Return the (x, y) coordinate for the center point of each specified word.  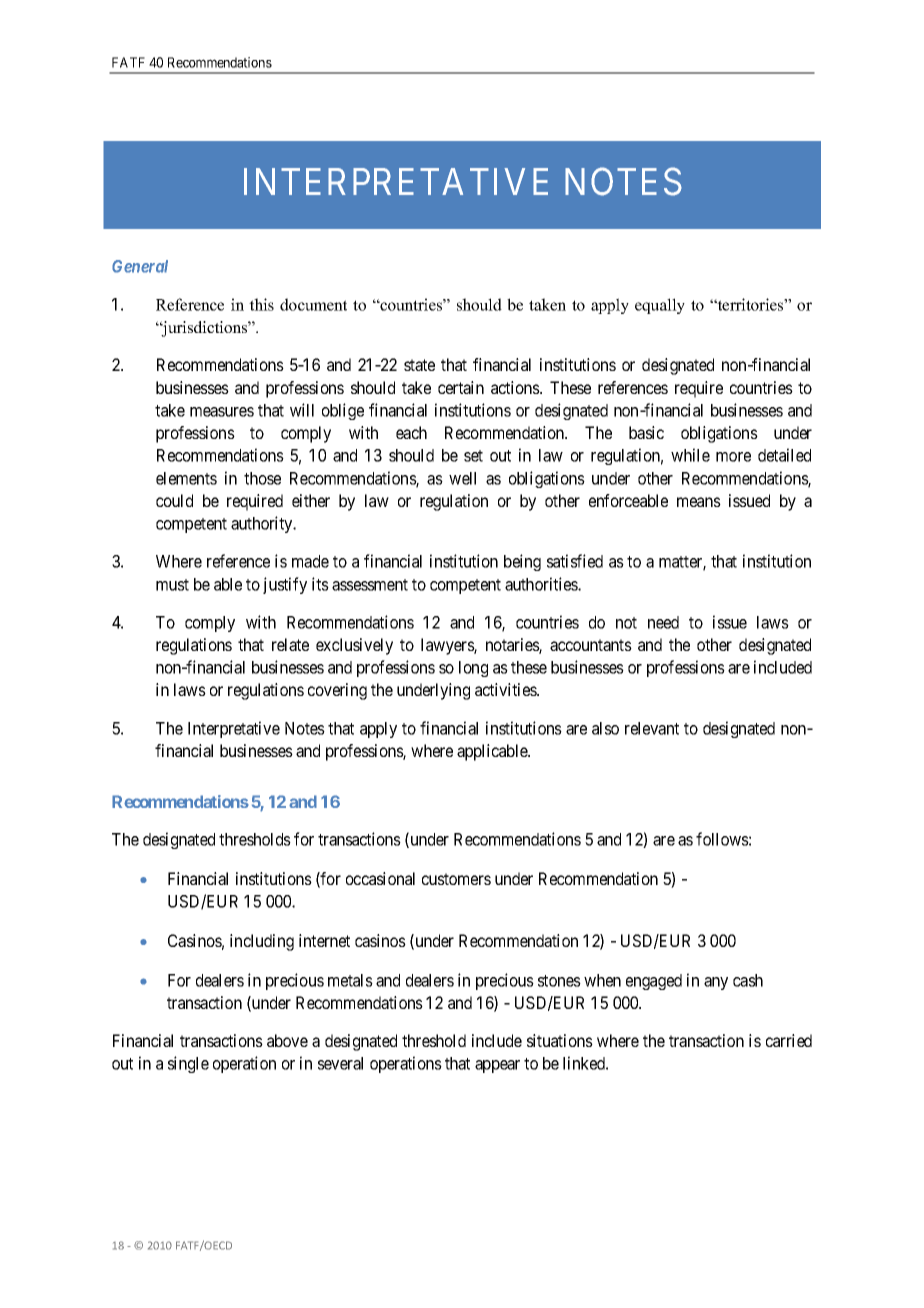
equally (660, 306)
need (663, 622)
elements (186, 478)
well (462, 478)
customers (456, 879)
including (262, 942)
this (261, 304)
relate (290, 644)
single (188, 1064)
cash (748, 980)
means (699, 502)
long (473, 669)
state (419, 365)
